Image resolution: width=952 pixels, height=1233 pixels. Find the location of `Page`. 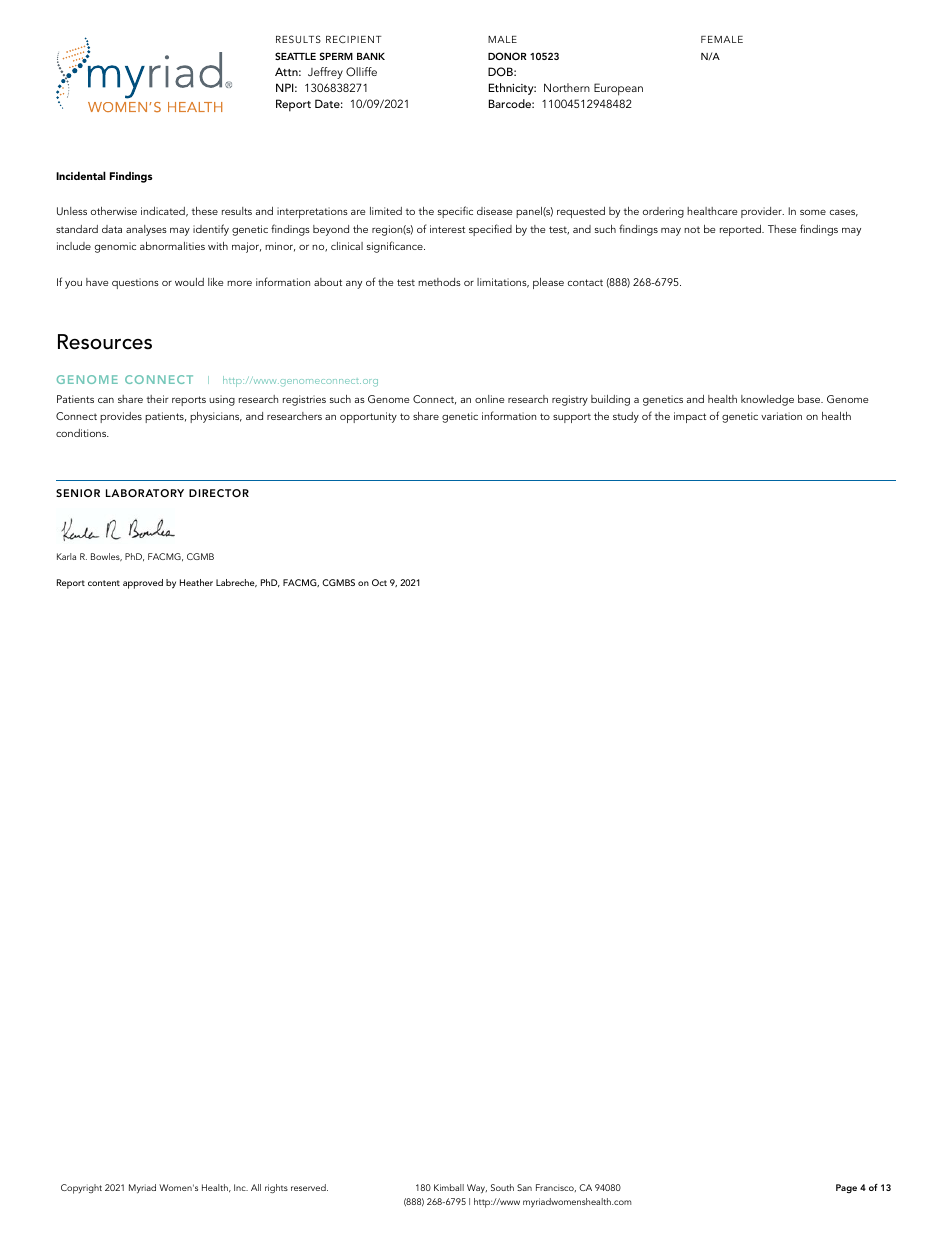

Page is located at coordinates (846, 1188).
